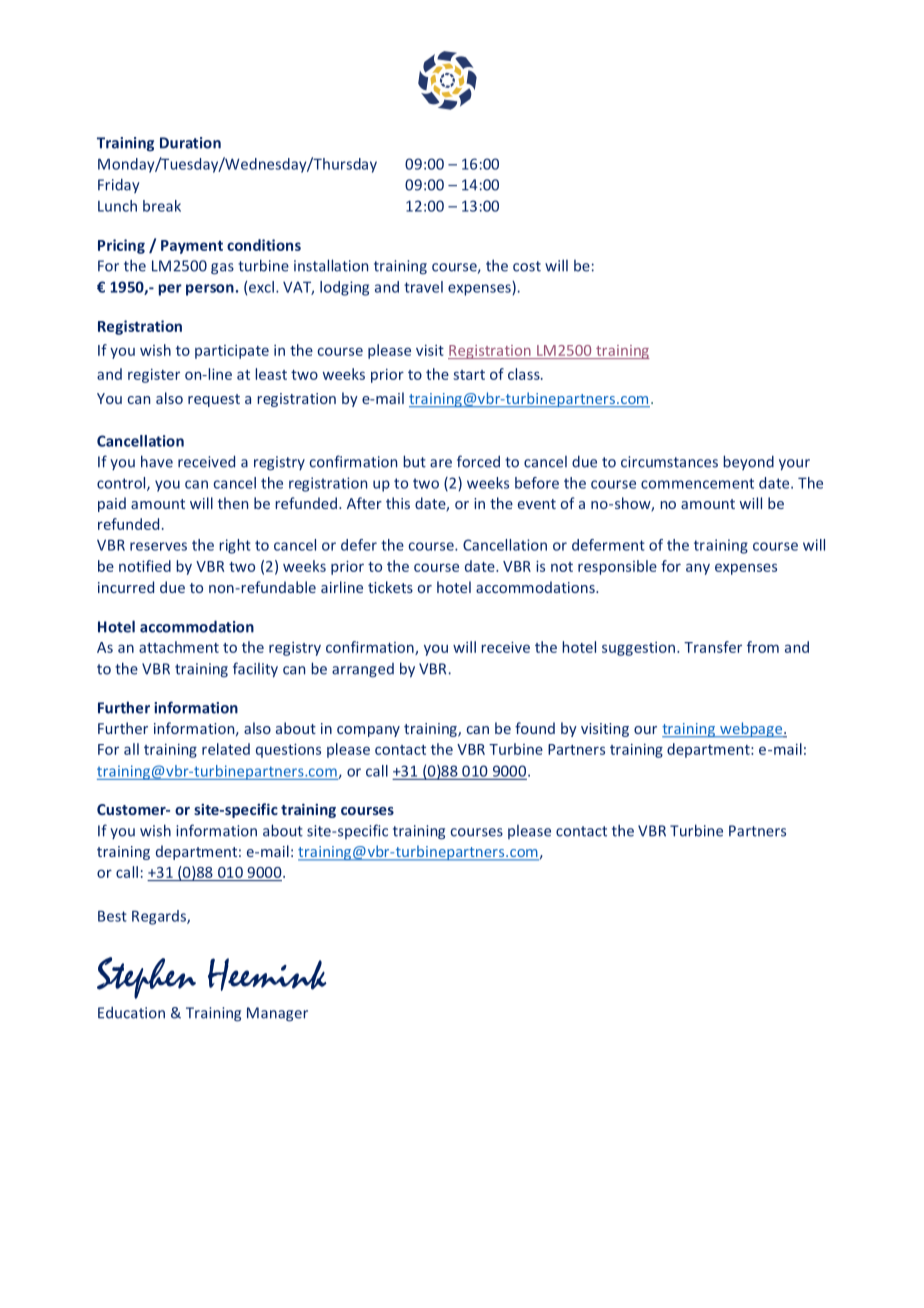  What do you see at coordinates (146, 978) in the image?
I see `Stephen` at bounding box center [146, 978].
